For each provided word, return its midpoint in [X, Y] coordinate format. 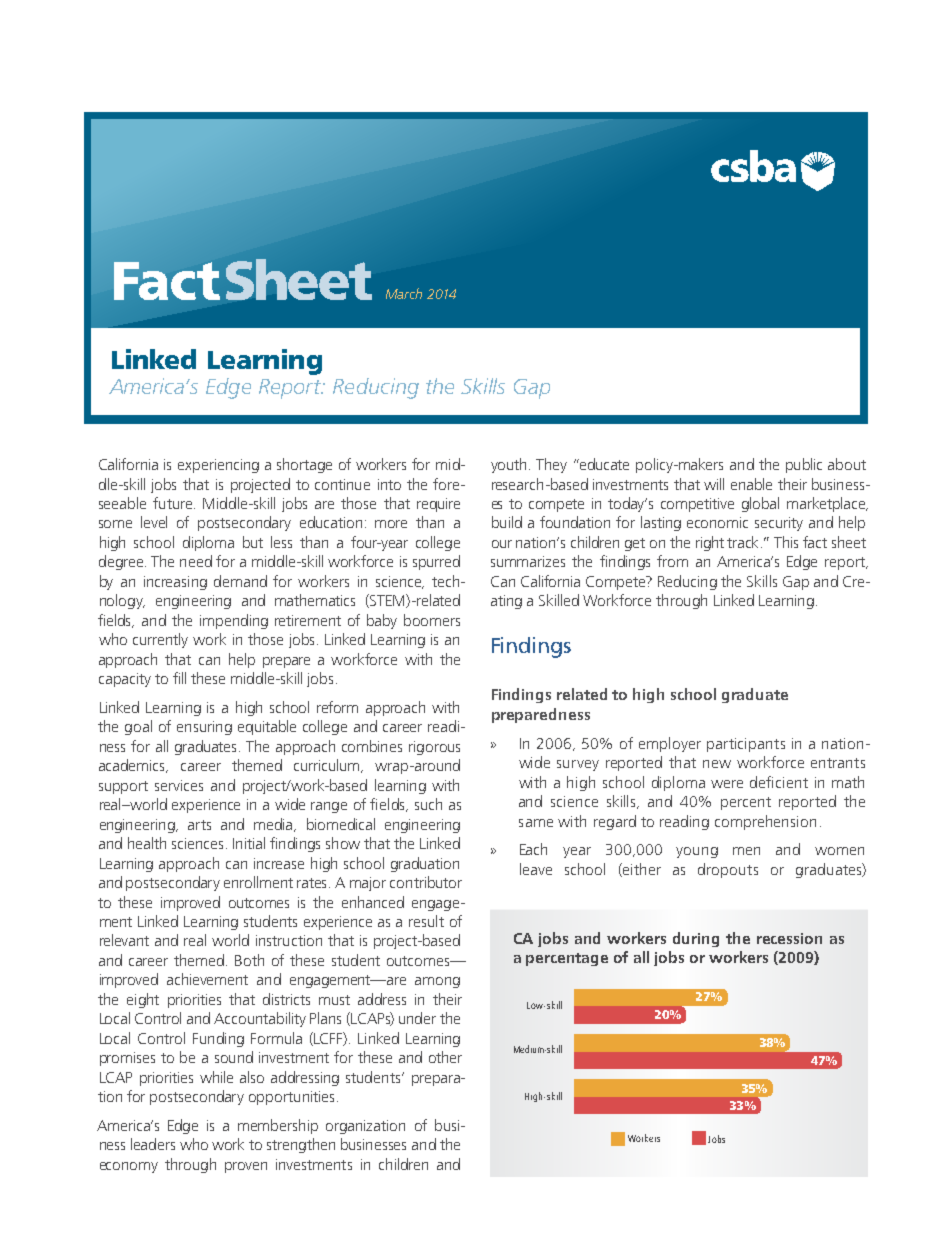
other [445, 1057]
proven [246, 1167]
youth [508, 465]
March [404, 293]
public [804, 465]
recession [789, 938]
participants [746, 745]
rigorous [434, 748]
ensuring [204, 728]
